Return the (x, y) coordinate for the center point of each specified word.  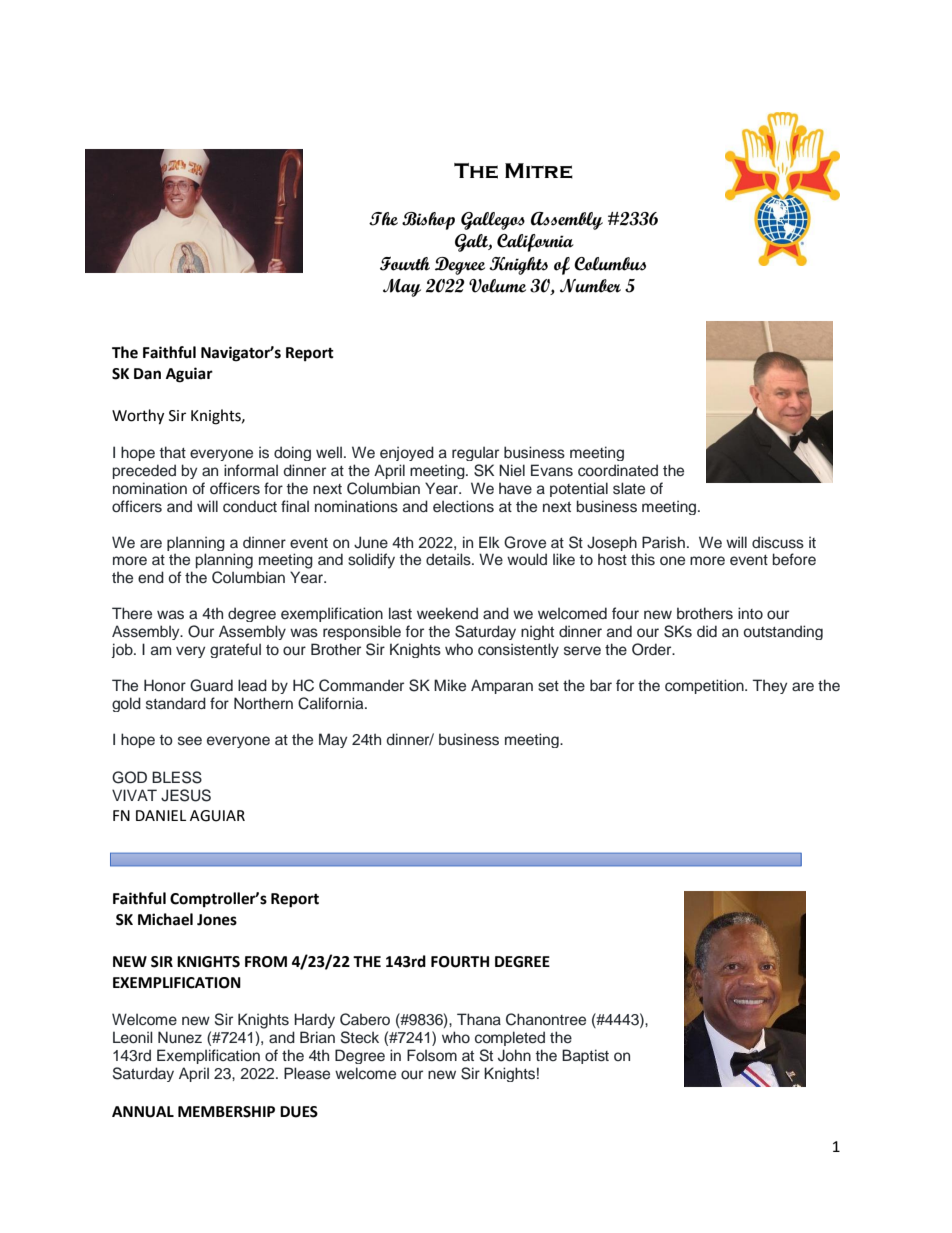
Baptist (585, 1056)
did (707, 631)
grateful (235, 650)
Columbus (610, 264)
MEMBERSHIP (226, 1112)
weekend (447, 613)
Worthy (138, 417)
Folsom (432, 1055)
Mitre (539, 171)
